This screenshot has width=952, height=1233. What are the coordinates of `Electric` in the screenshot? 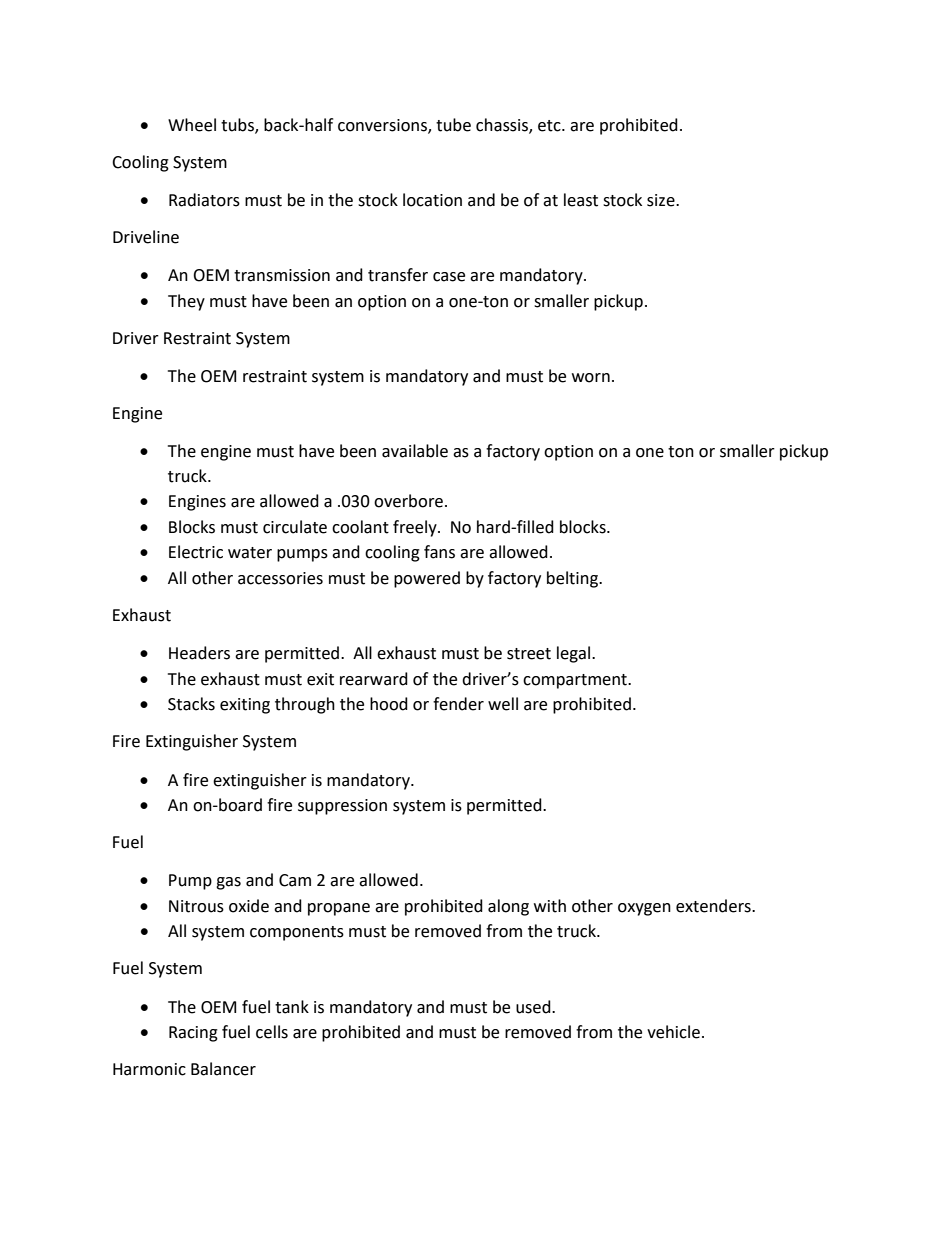 It's located at (196, 552).
